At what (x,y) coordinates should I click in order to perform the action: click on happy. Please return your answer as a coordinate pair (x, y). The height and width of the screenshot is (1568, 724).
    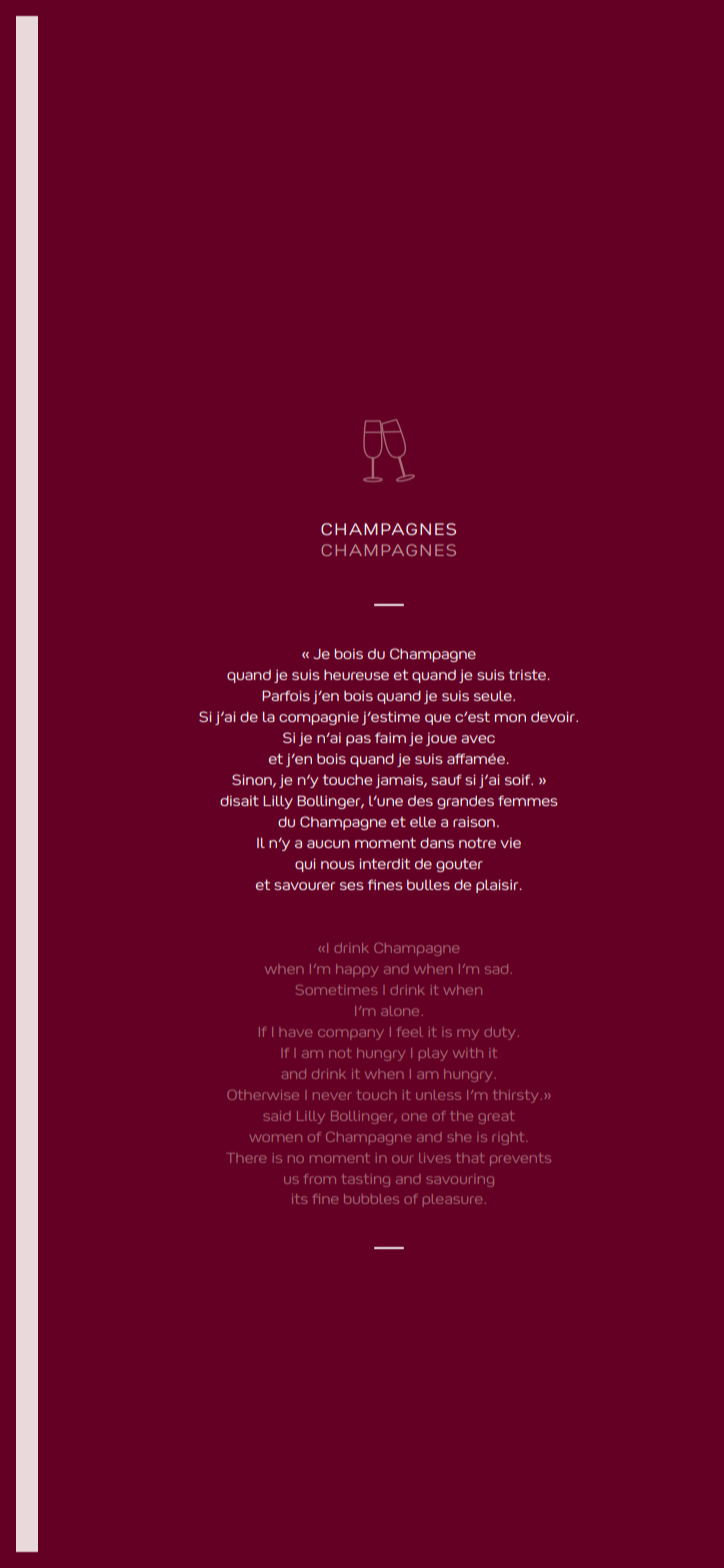
    Looking at the image, I should click on (357, 970).
